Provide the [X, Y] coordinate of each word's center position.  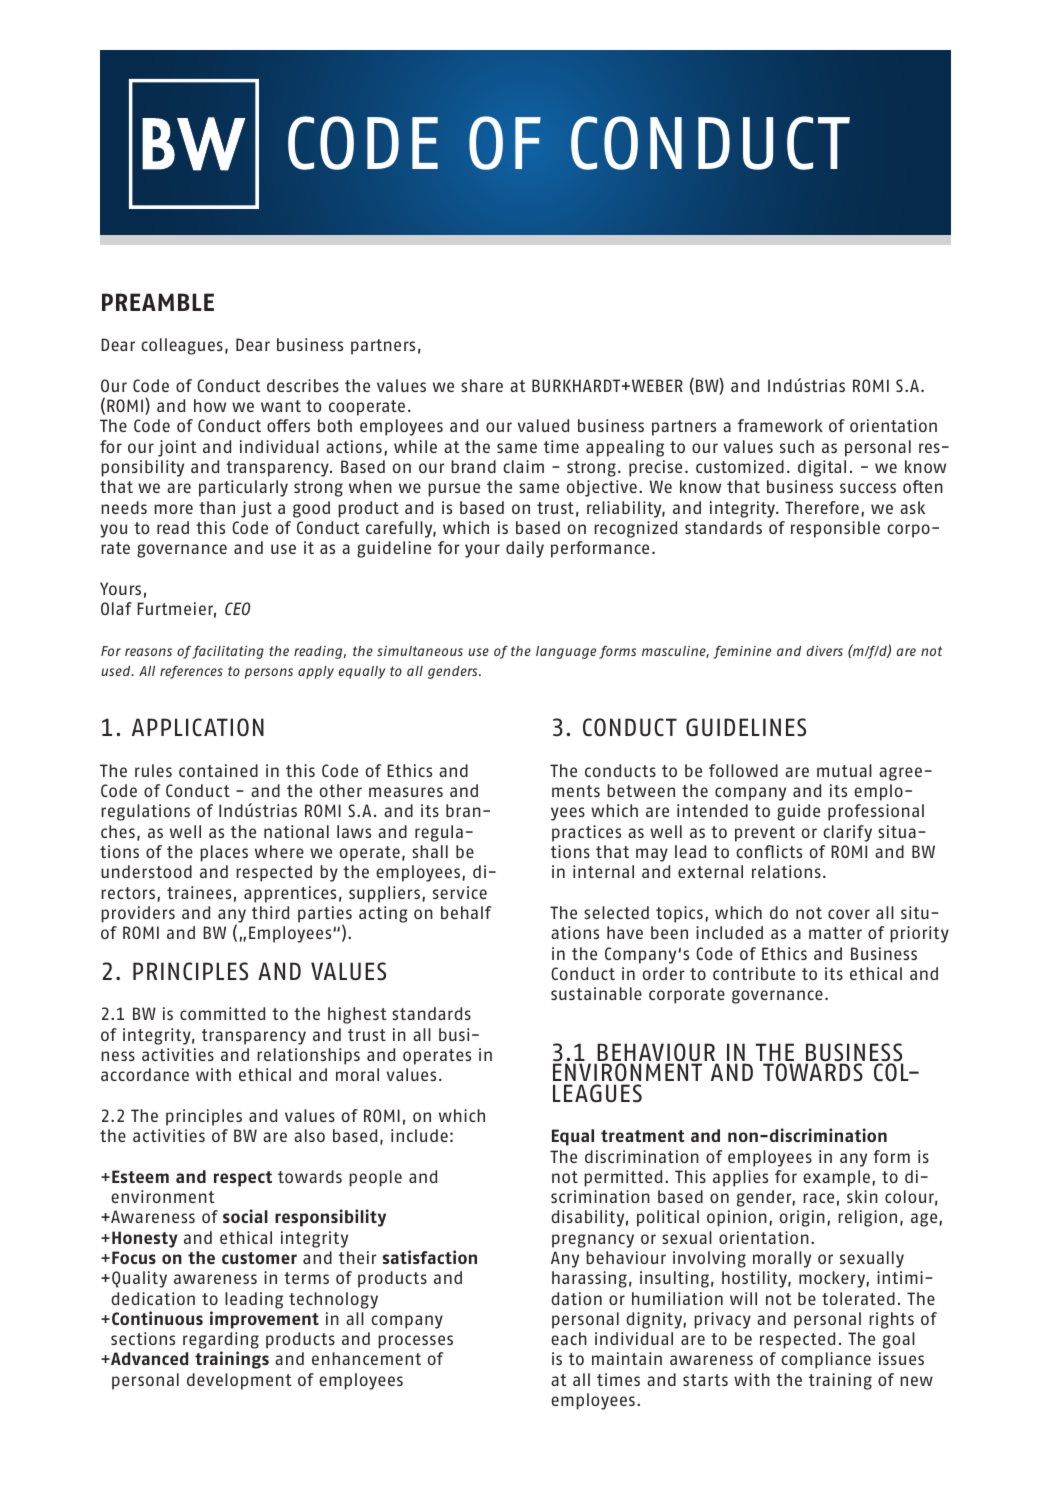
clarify [847, 833]
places [224, 853]
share [482, 385]
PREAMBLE [158, 302]
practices [586, 833]
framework [780, 425]
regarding [221, 1342]
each [569, 1338]
